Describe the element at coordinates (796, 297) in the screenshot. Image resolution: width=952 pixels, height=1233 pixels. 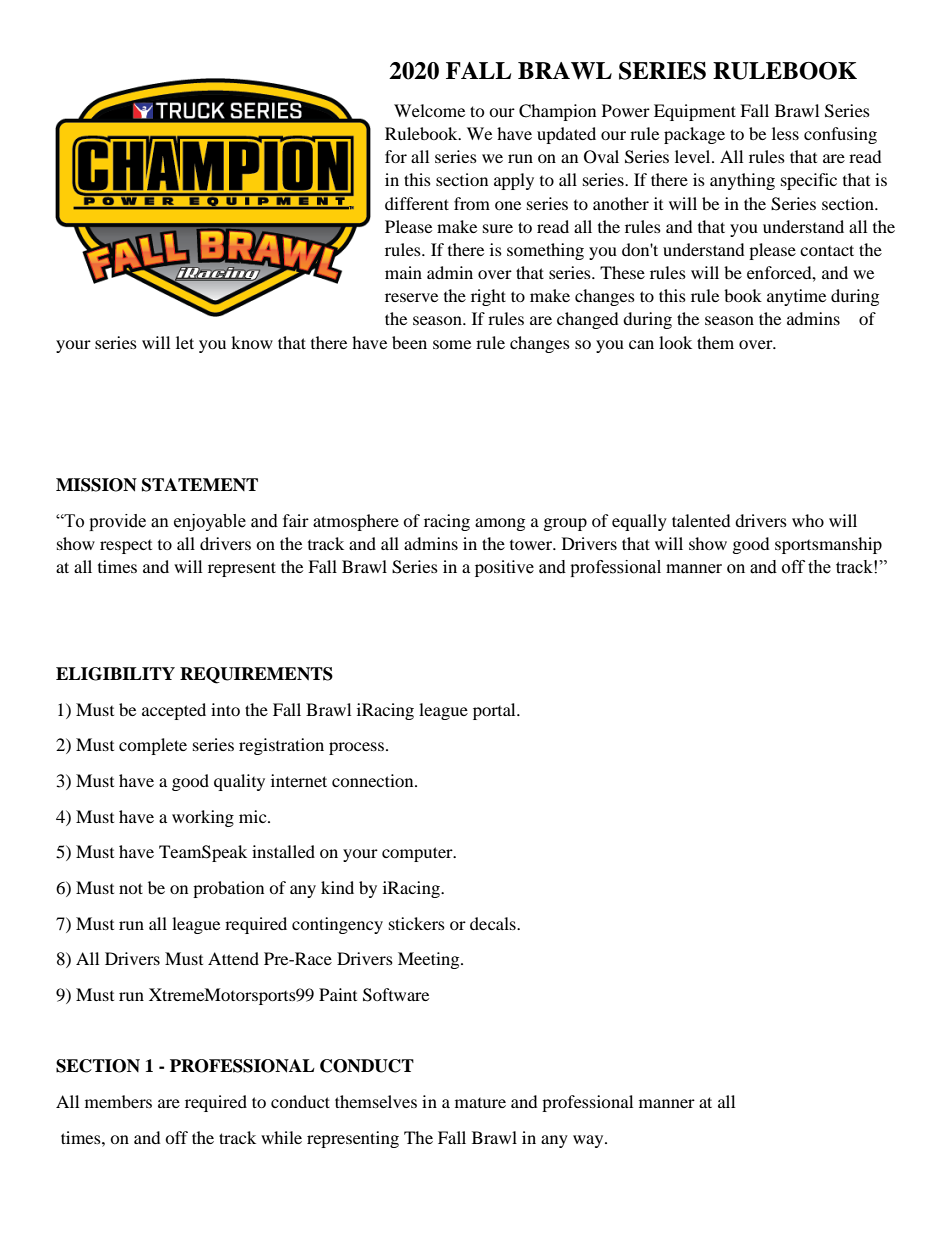
I see `anytime` at that location.
